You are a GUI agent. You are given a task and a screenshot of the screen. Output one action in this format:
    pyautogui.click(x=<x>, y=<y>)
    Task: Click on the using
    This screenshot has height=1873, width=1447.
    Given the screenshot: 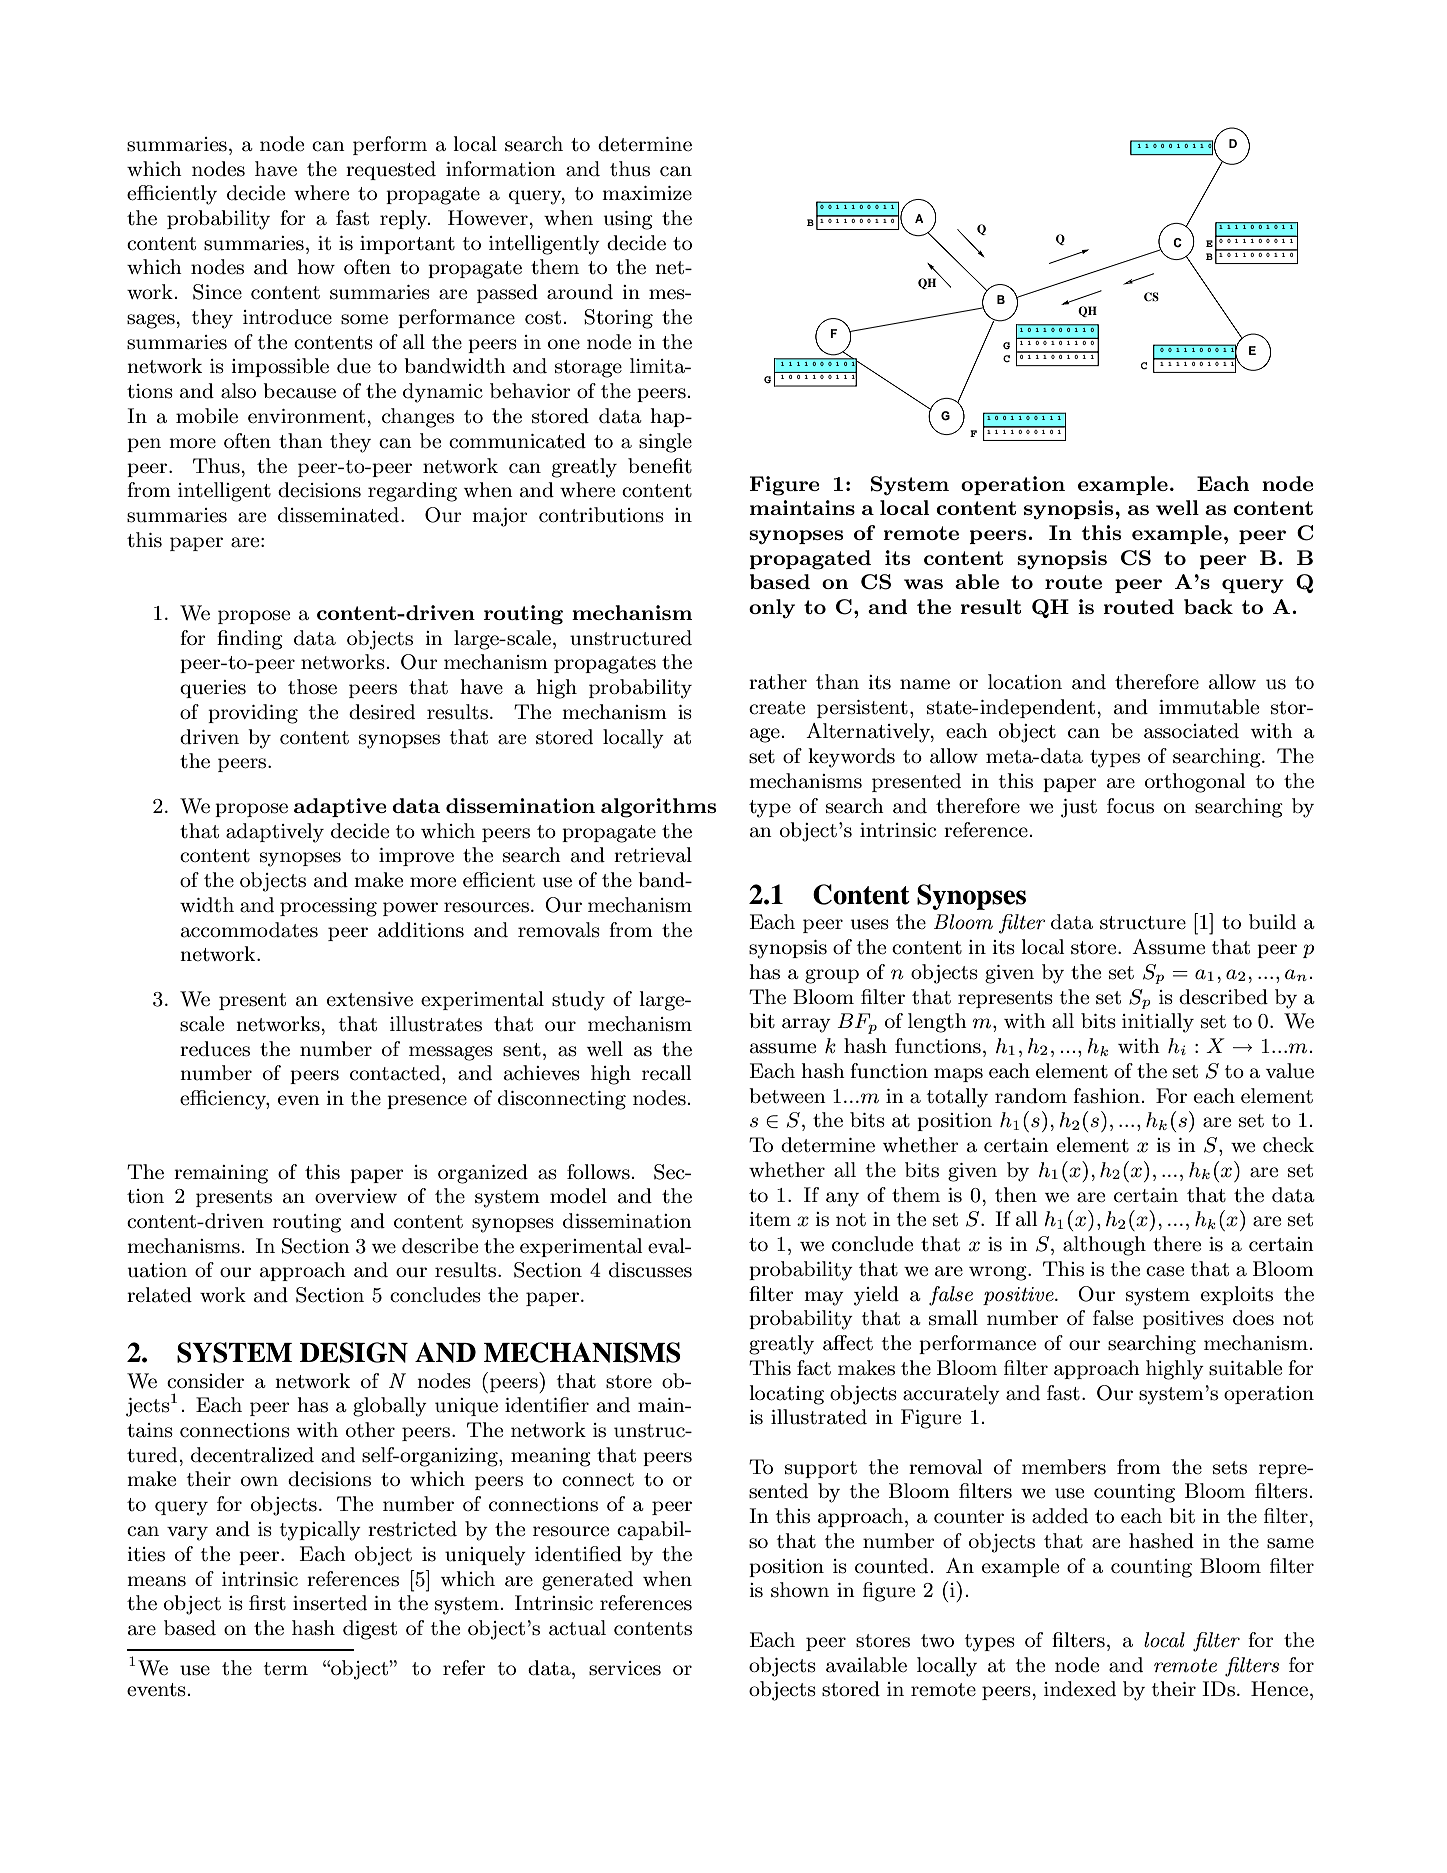 What is the action you would take?
    pyautogui.click(x=628, y=220)
